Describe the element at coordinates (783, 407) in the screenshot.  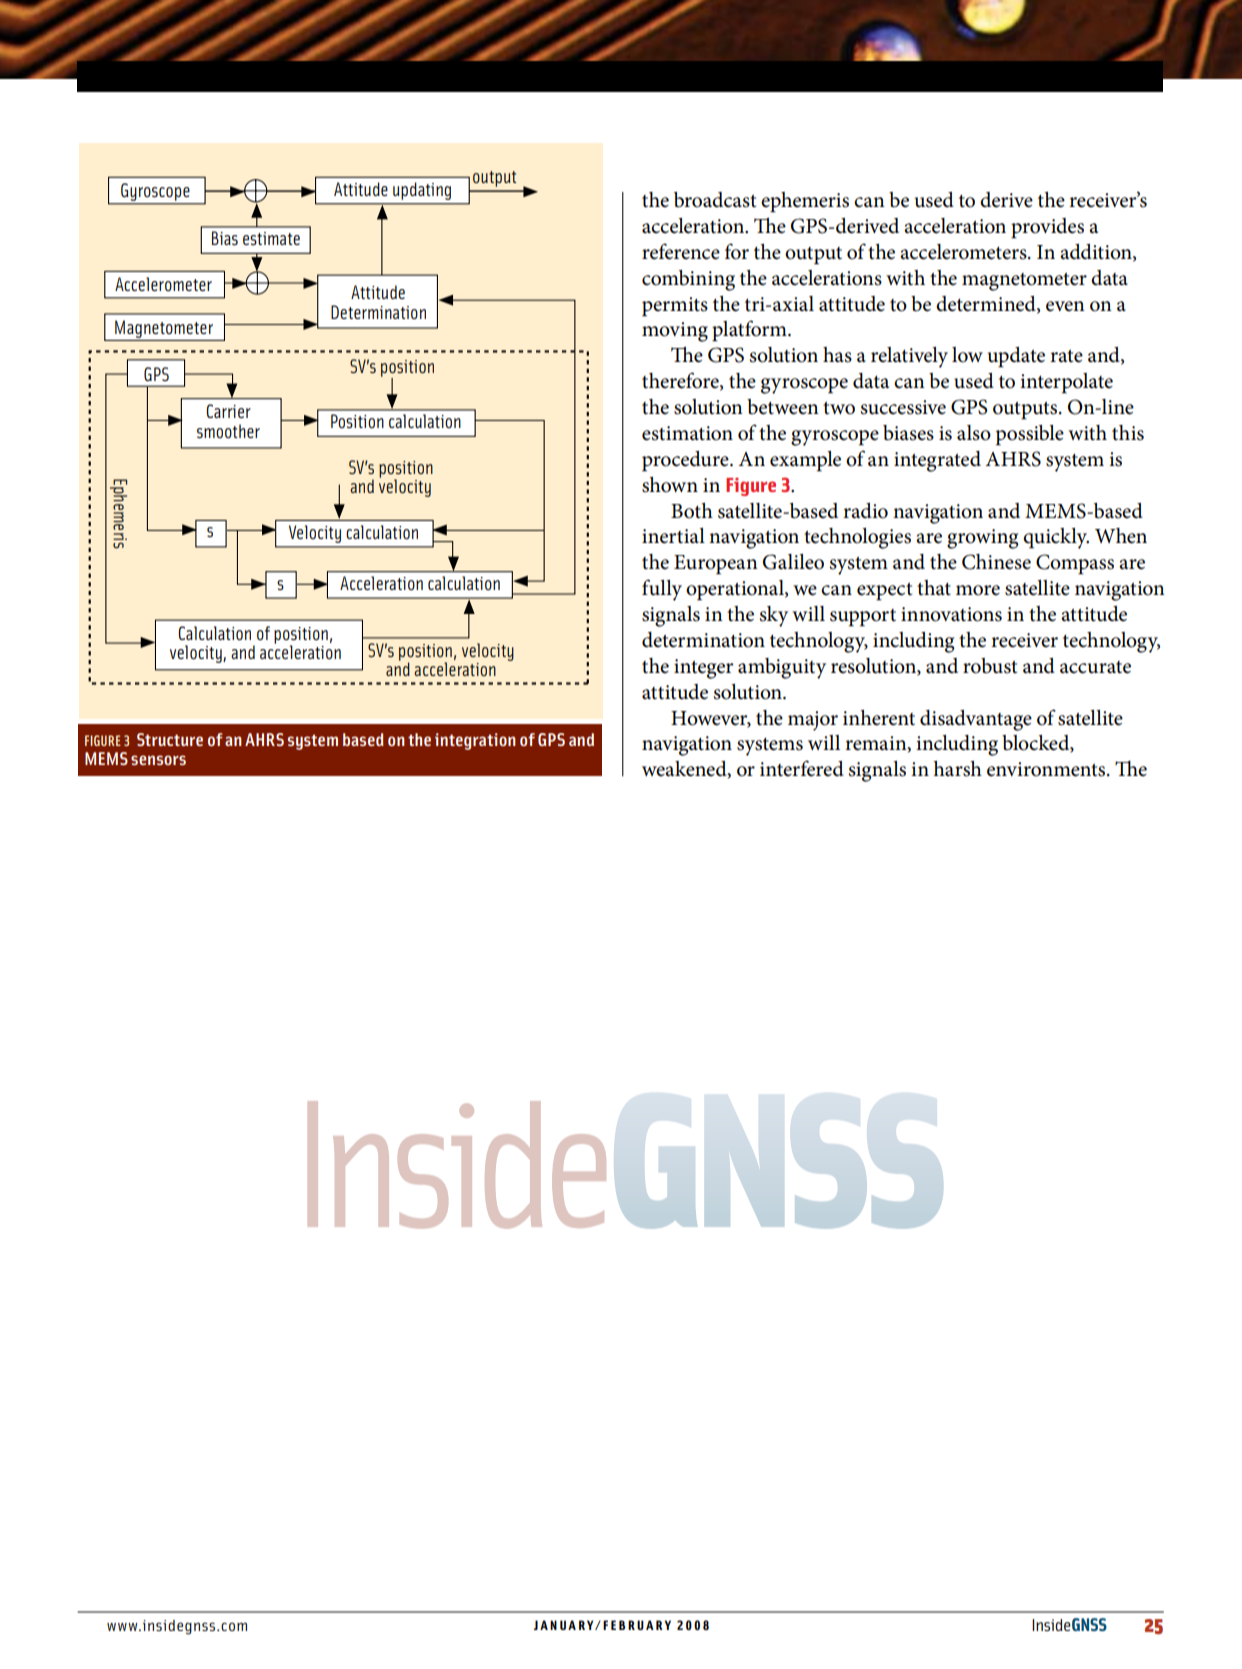
I see `between` at that location.
